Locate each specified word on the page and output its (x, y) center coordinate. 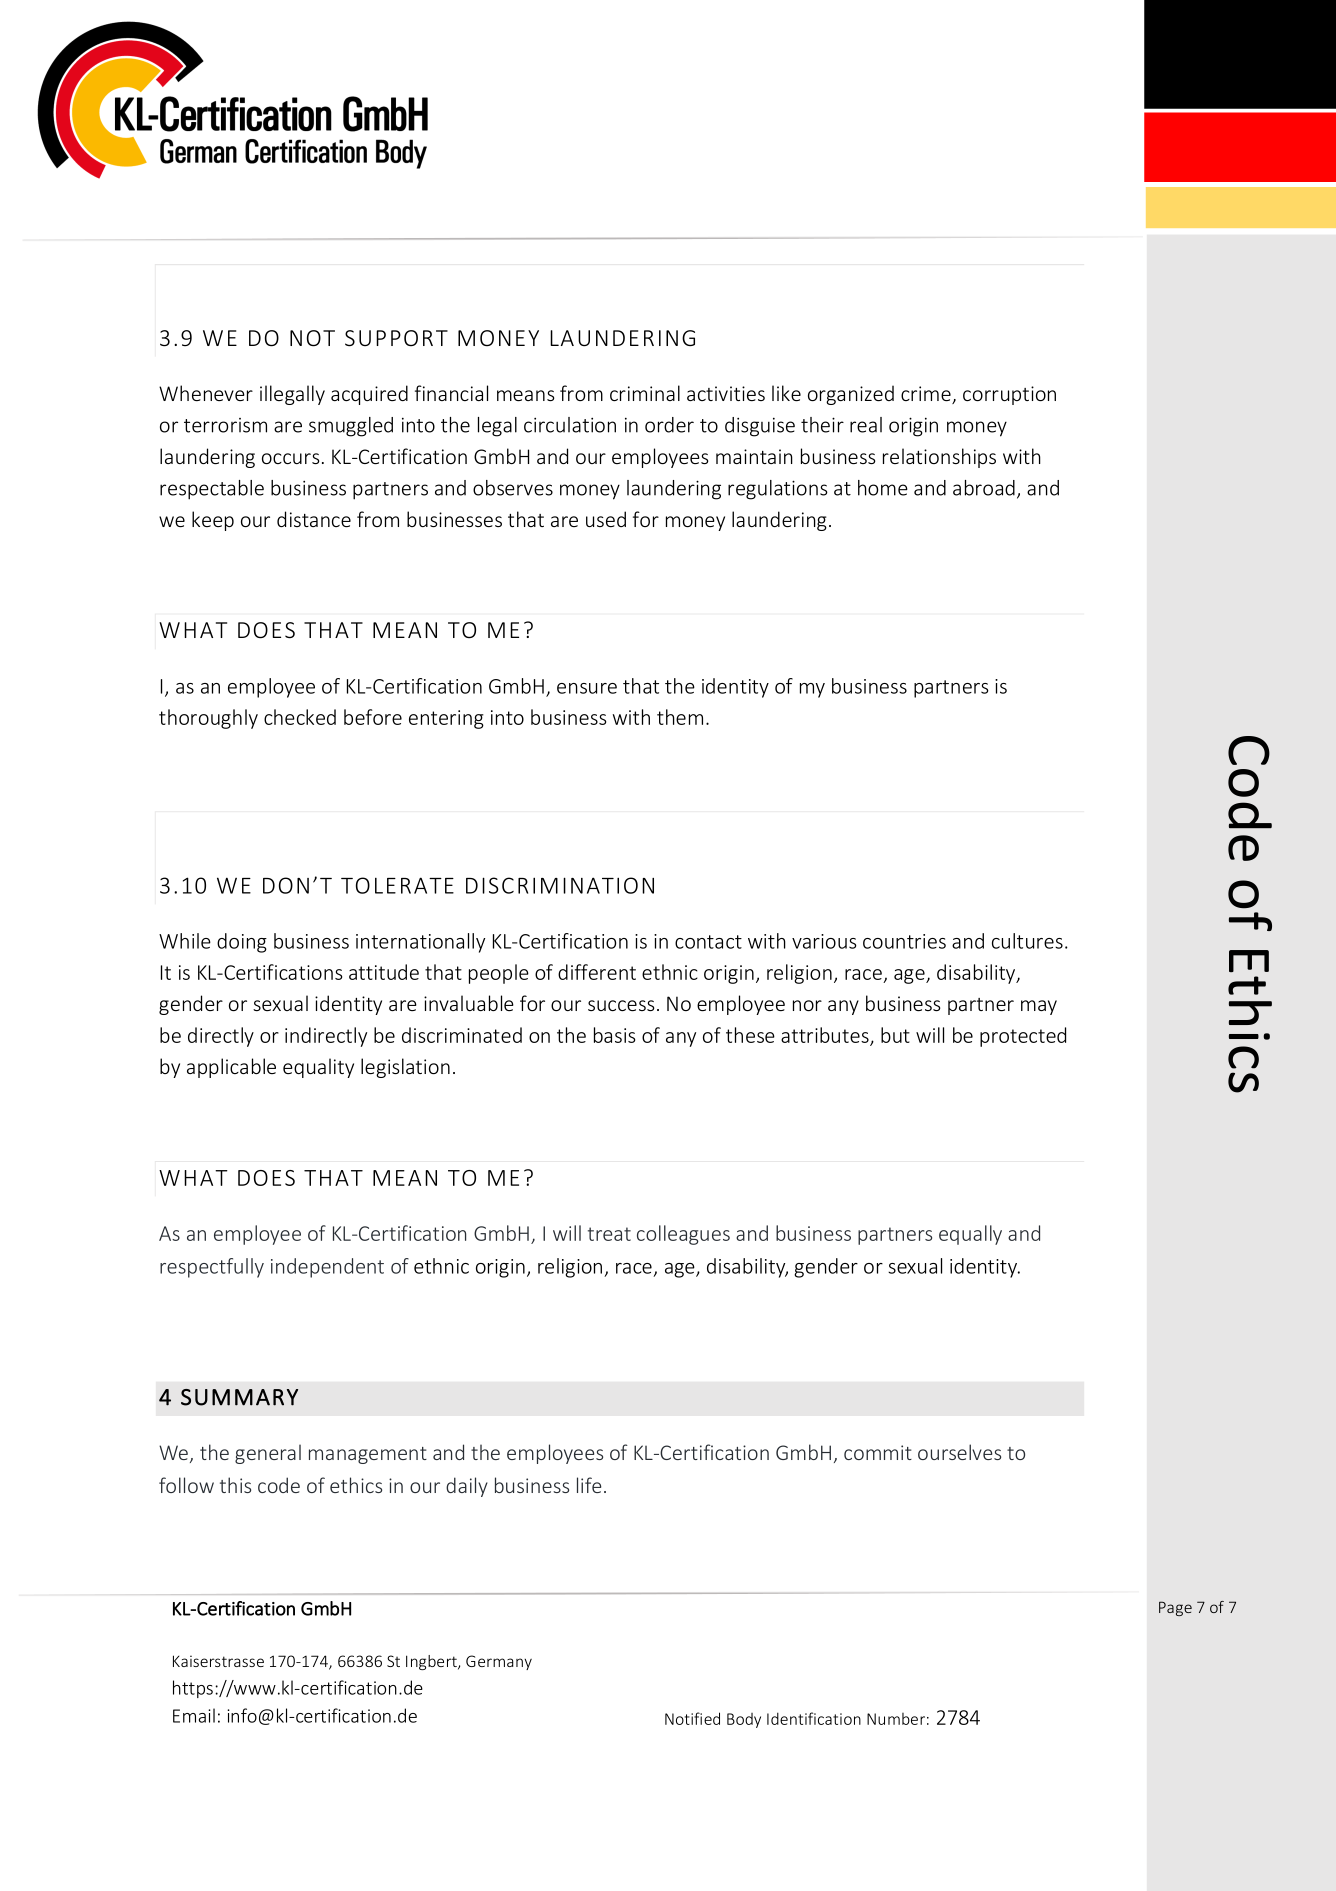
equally (970, 1235)
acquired (369, 395)
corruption (1009, 395)
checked (300, 717)
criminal (645, 393)
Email (194, 1715)
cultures (1027, 941)
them (680, 717)
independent (327, 1268)
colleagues (683, 1235)
